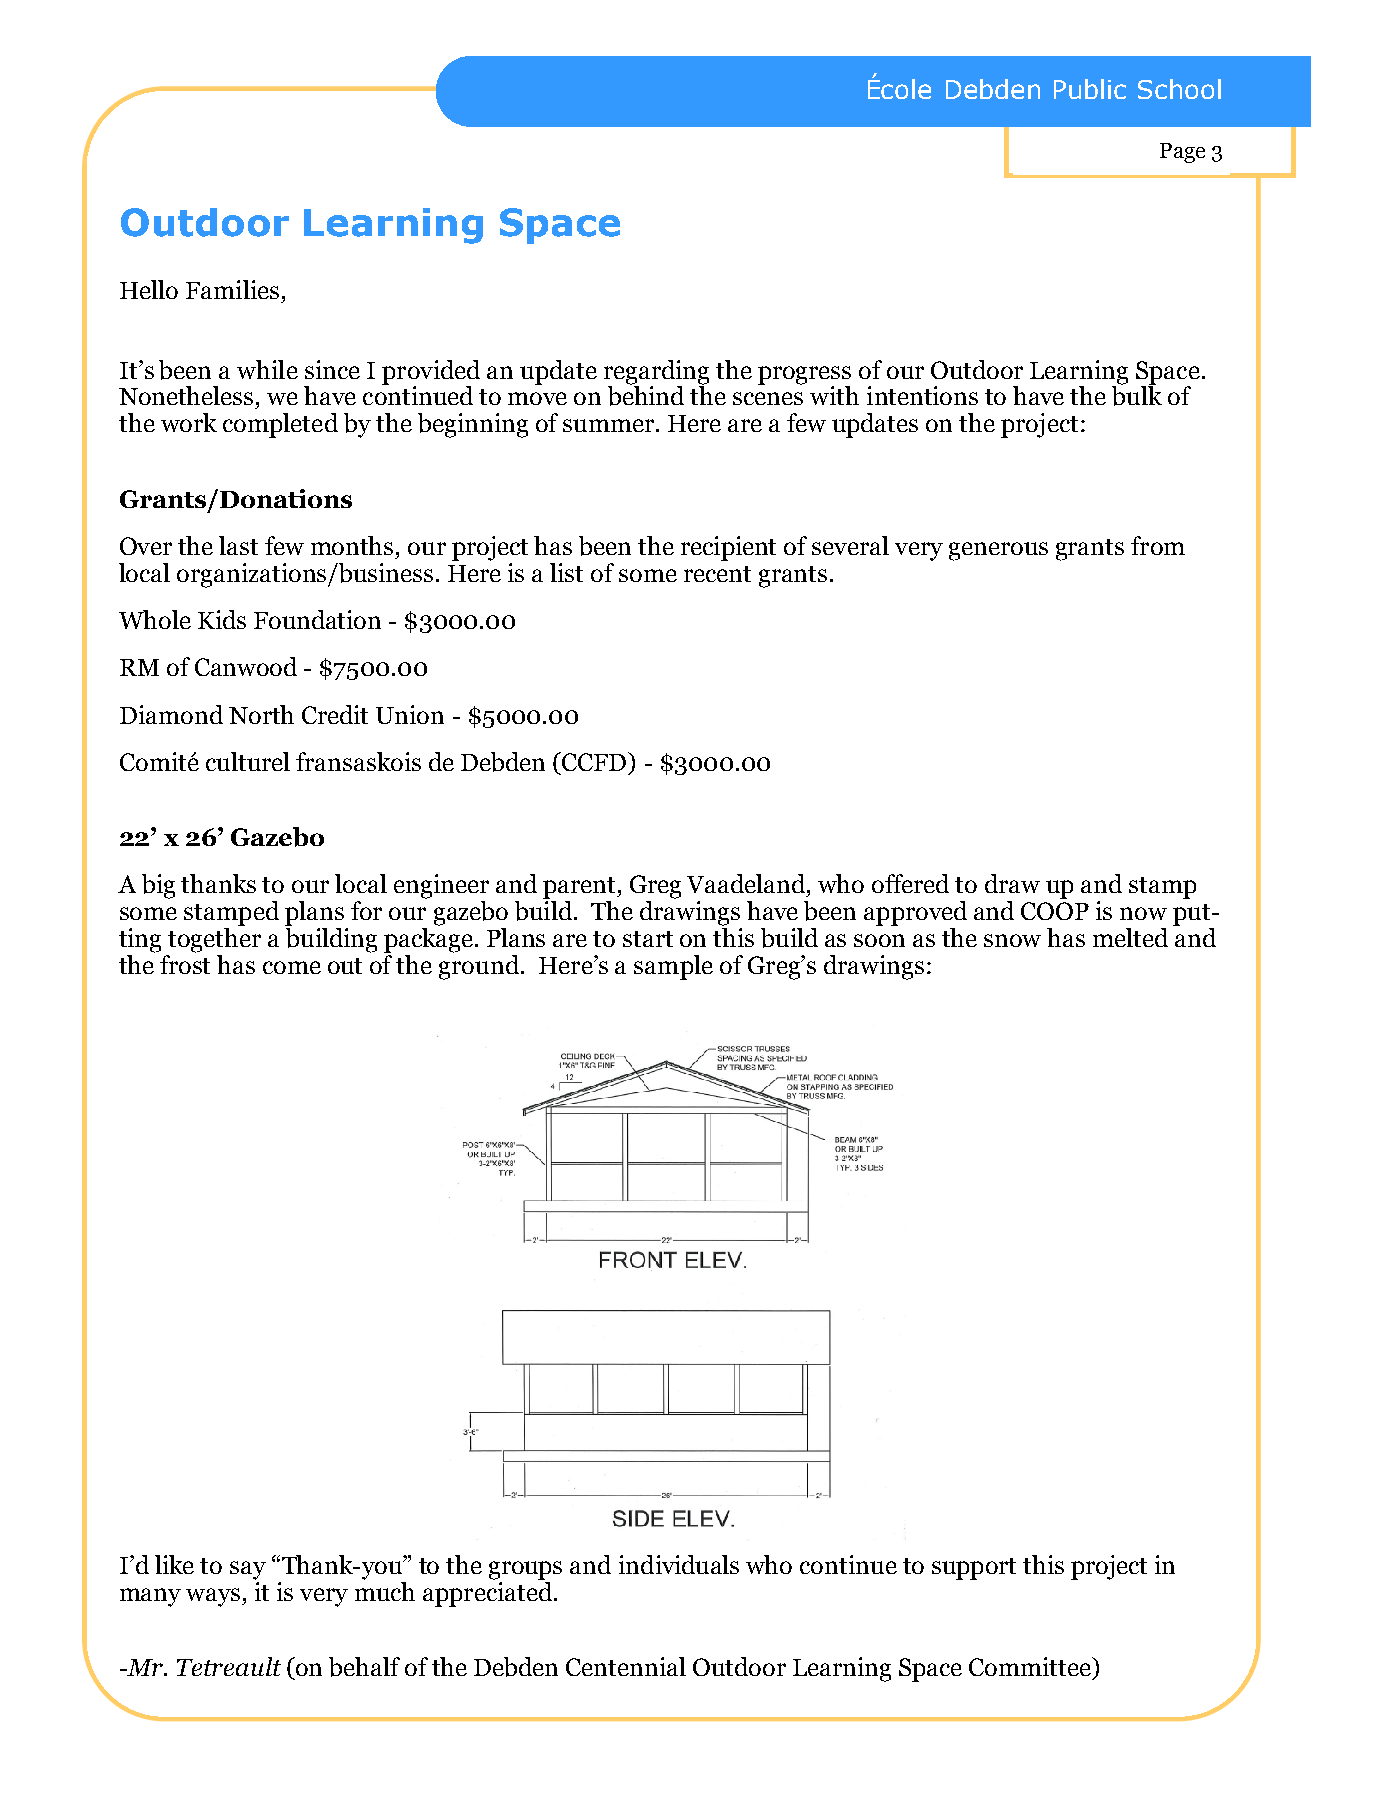 The height and width of the screenshot is (1804, 1394). I want to click on COOP, so click(1055, 911).
